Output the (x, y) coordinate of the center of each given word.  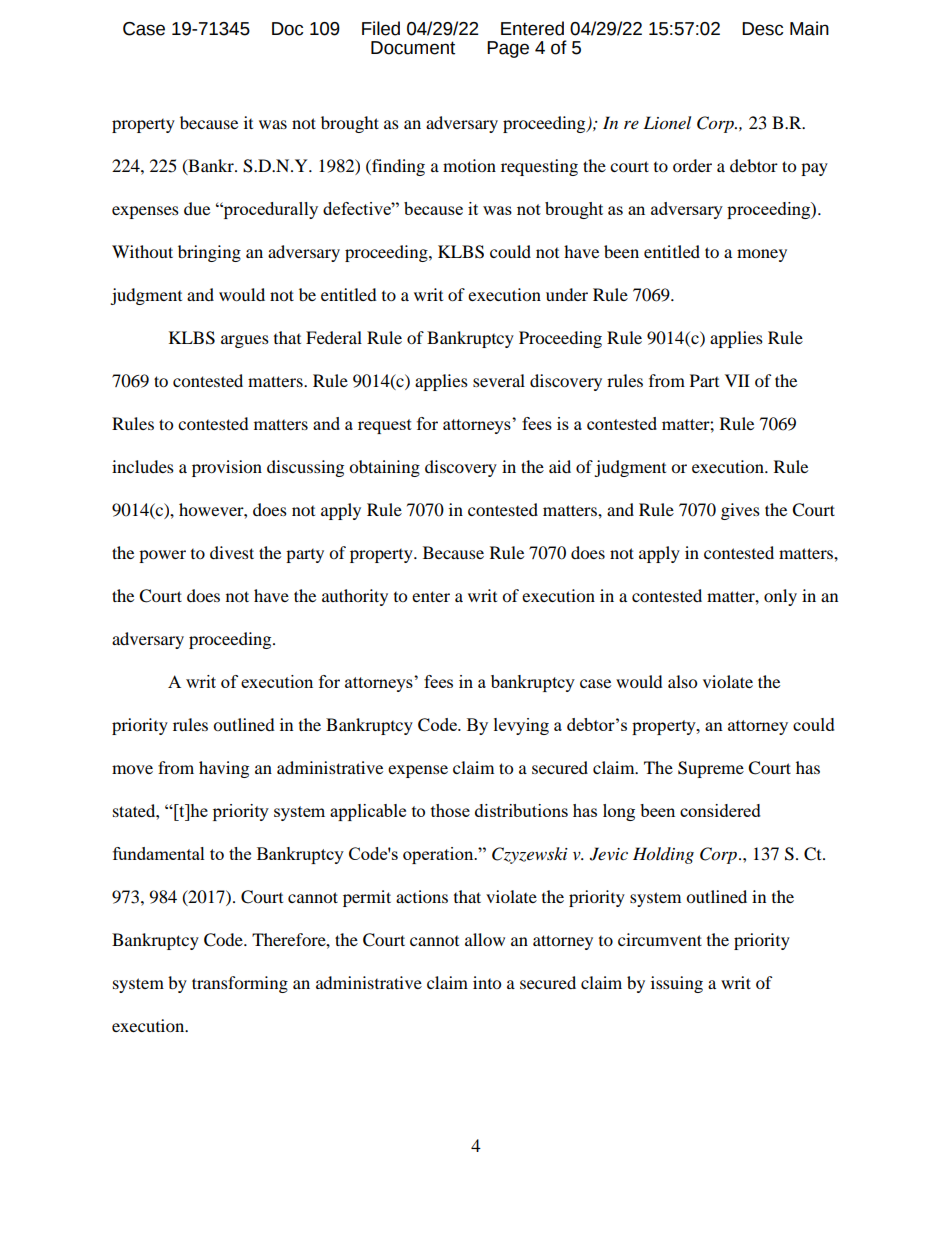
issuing (677, 984)
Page (508, 49)
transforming (240, 984)
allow (485, 939)
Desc (762, 29)
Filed (381, 28)
